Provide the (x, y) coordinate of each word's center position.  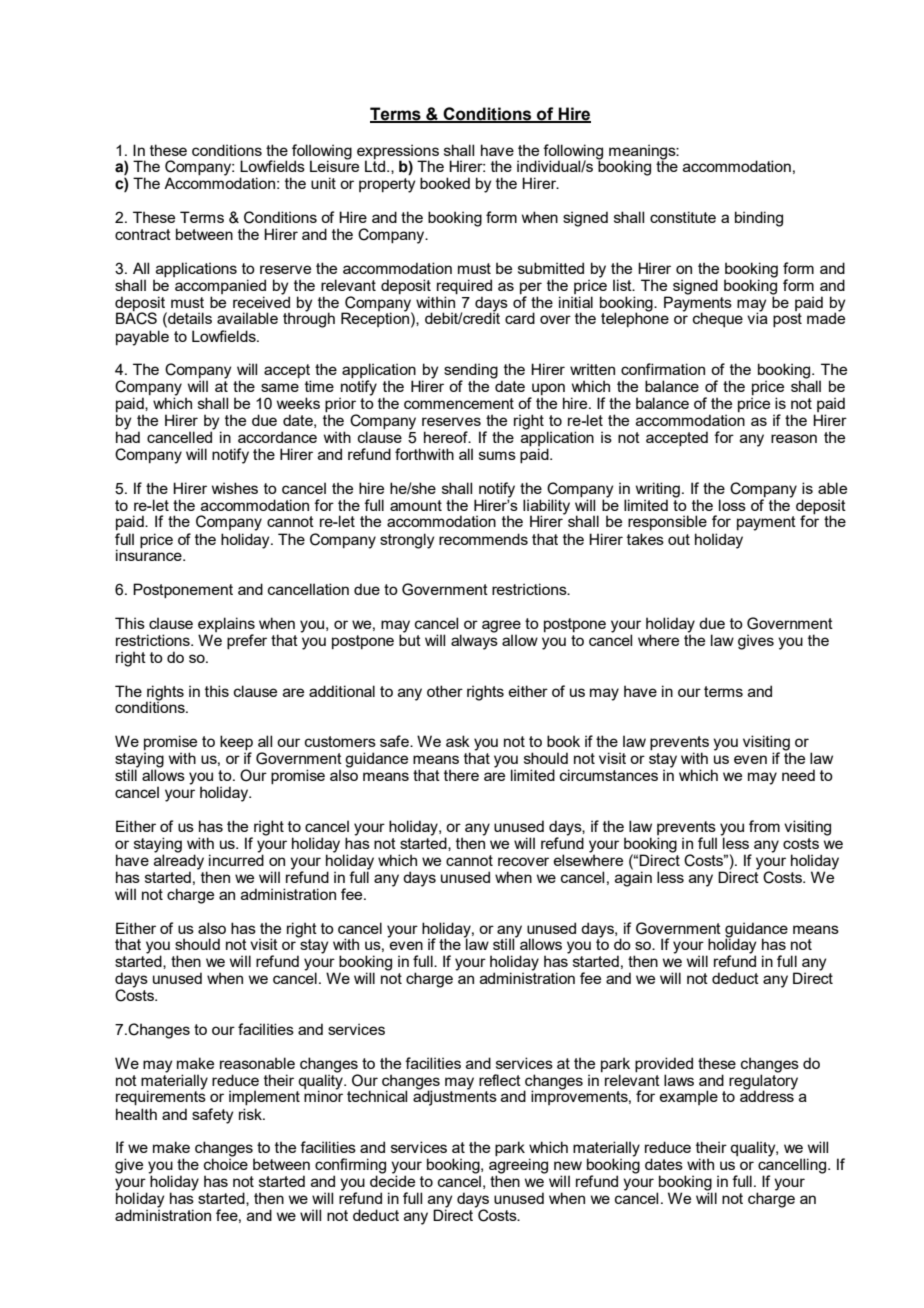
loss (732, 505)
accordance (277, 437)
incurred (236, 859)
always (474, 641)
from (764, 826)
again (633, 878)
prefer (247, 641)
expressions (398, 152)
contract (143, 234)
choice (226, 1164)
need (798, 775)
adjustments (455, 1097)
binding (759, 219)
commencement (459, 403)
